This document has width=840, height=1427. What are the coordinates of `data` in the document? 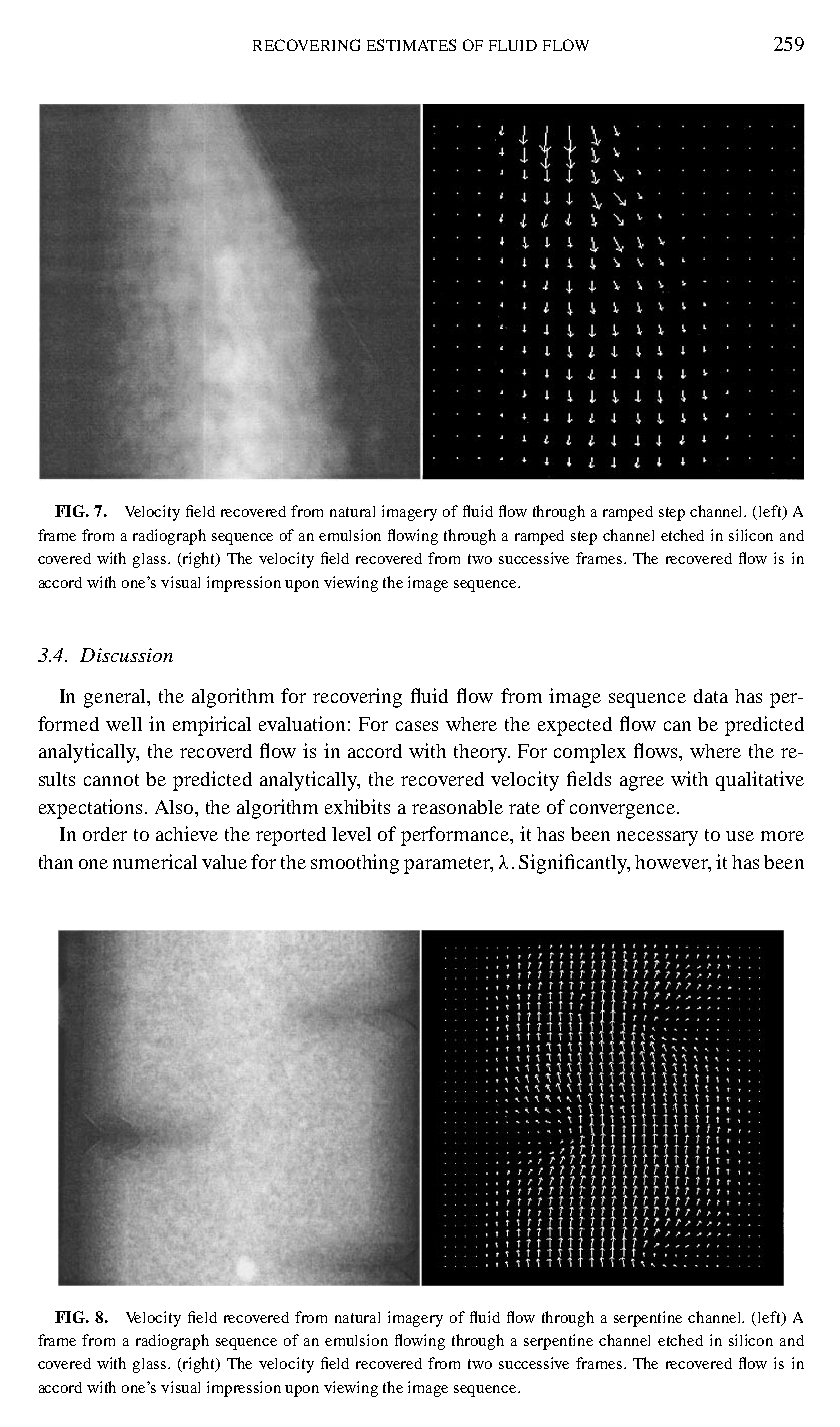 It's located at (711, 696).
